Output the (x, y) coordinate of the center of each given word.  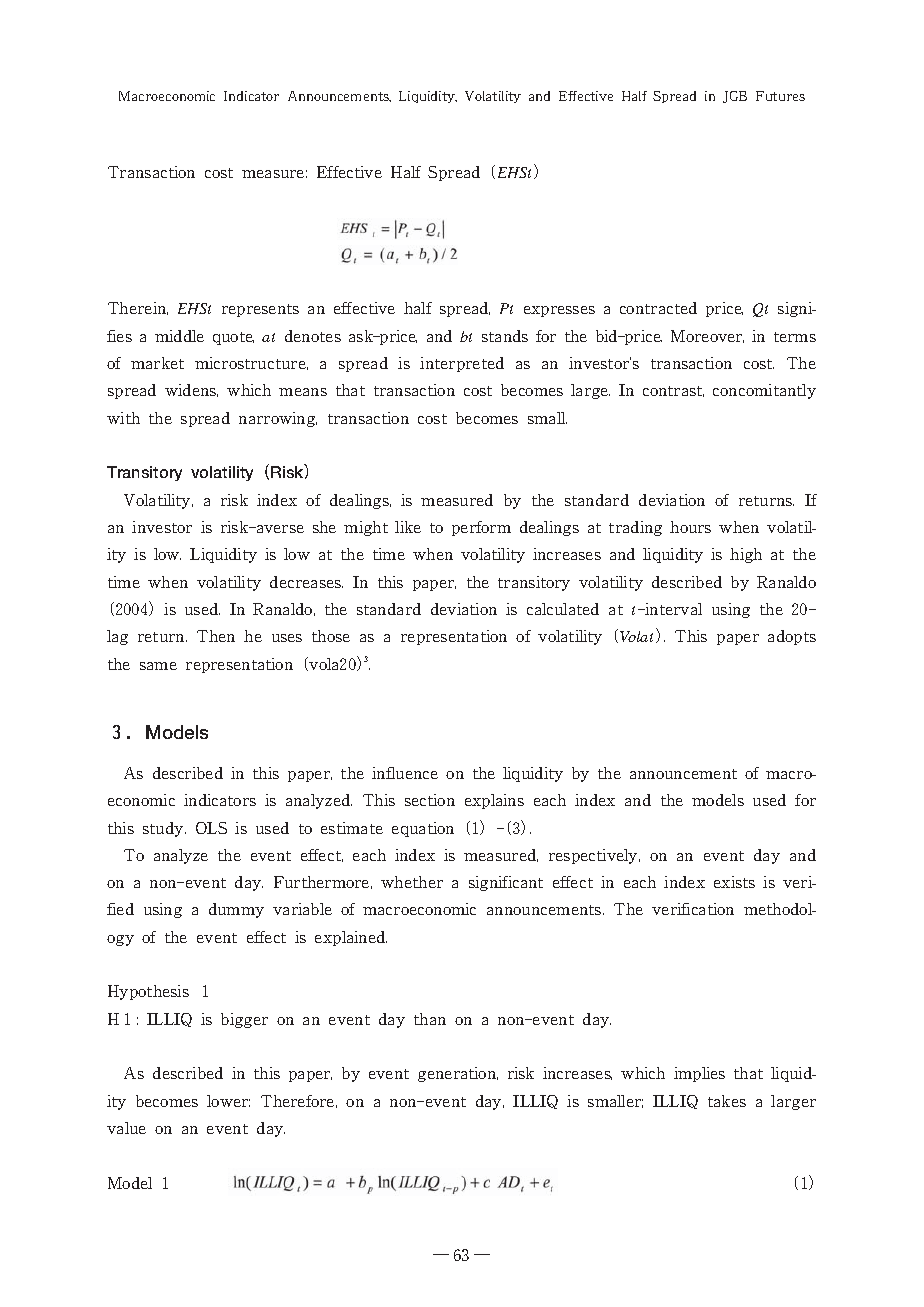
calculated (563, 609)
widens (191, 390)
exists (734, 882)
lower (228, 1101)
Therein (138, 308)
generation (458, 1074)
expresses (559, 311)
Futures (780, 96)
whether (412, 882)
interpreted (462, 364)
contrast (673, 391)
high (746, 555)
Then (216, 636)
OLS (211, 828)
